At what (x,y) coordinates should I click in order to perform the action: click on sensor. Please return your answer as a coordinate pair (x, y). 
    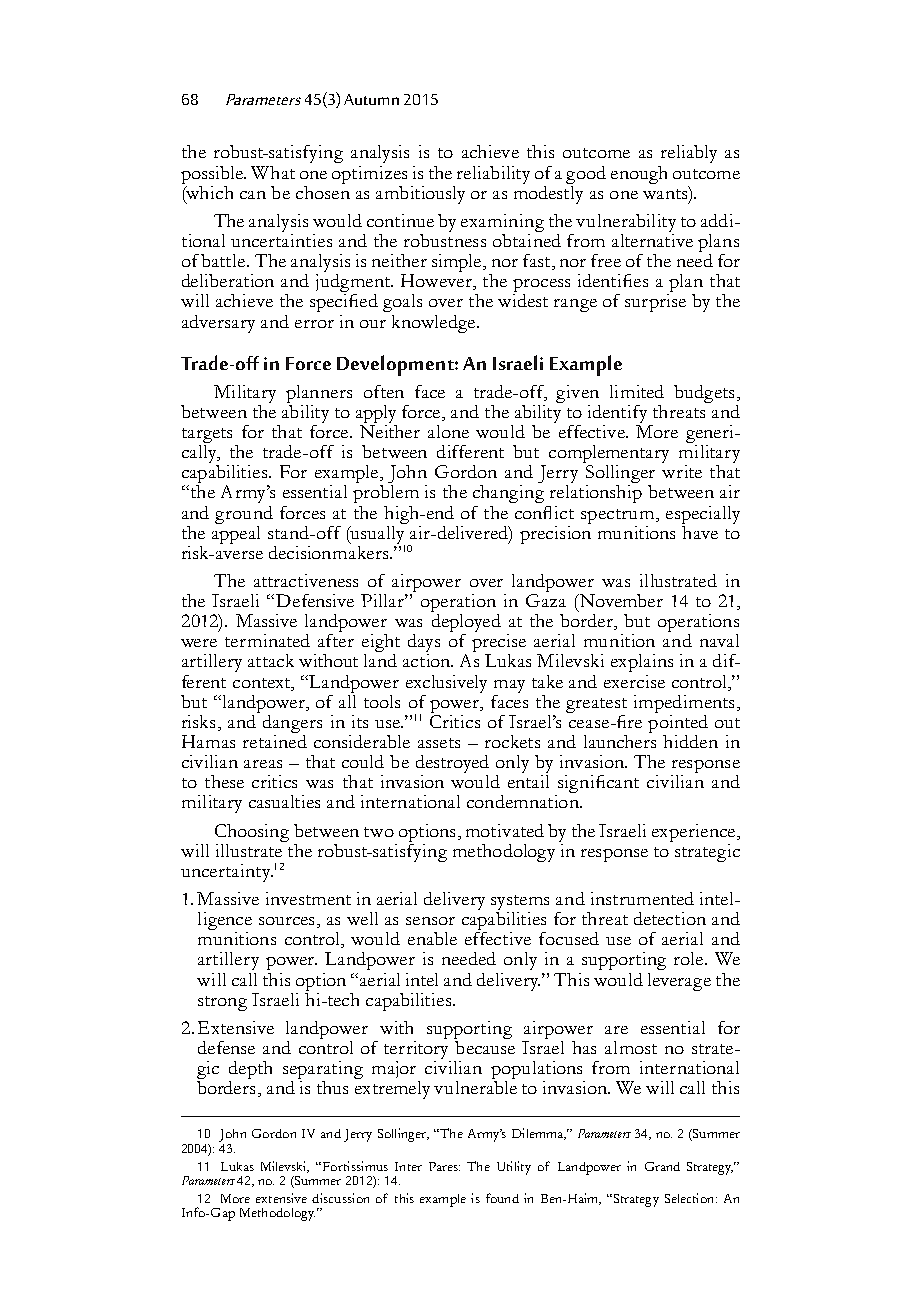
    Looking at the image, I should click on (430, 921).
